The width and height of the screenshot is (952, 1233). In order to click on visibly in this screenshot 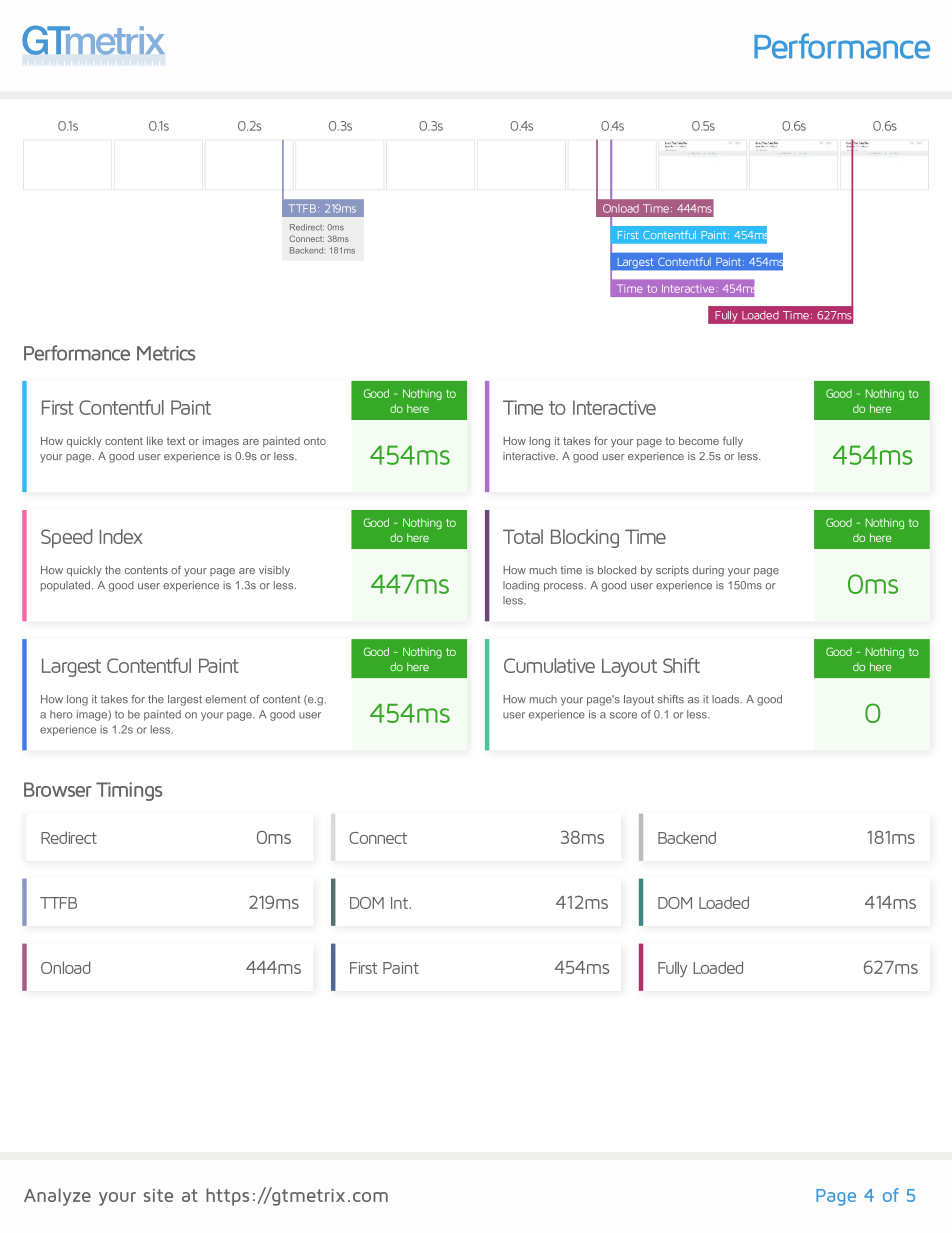, I will do `click(274, 571)`.
